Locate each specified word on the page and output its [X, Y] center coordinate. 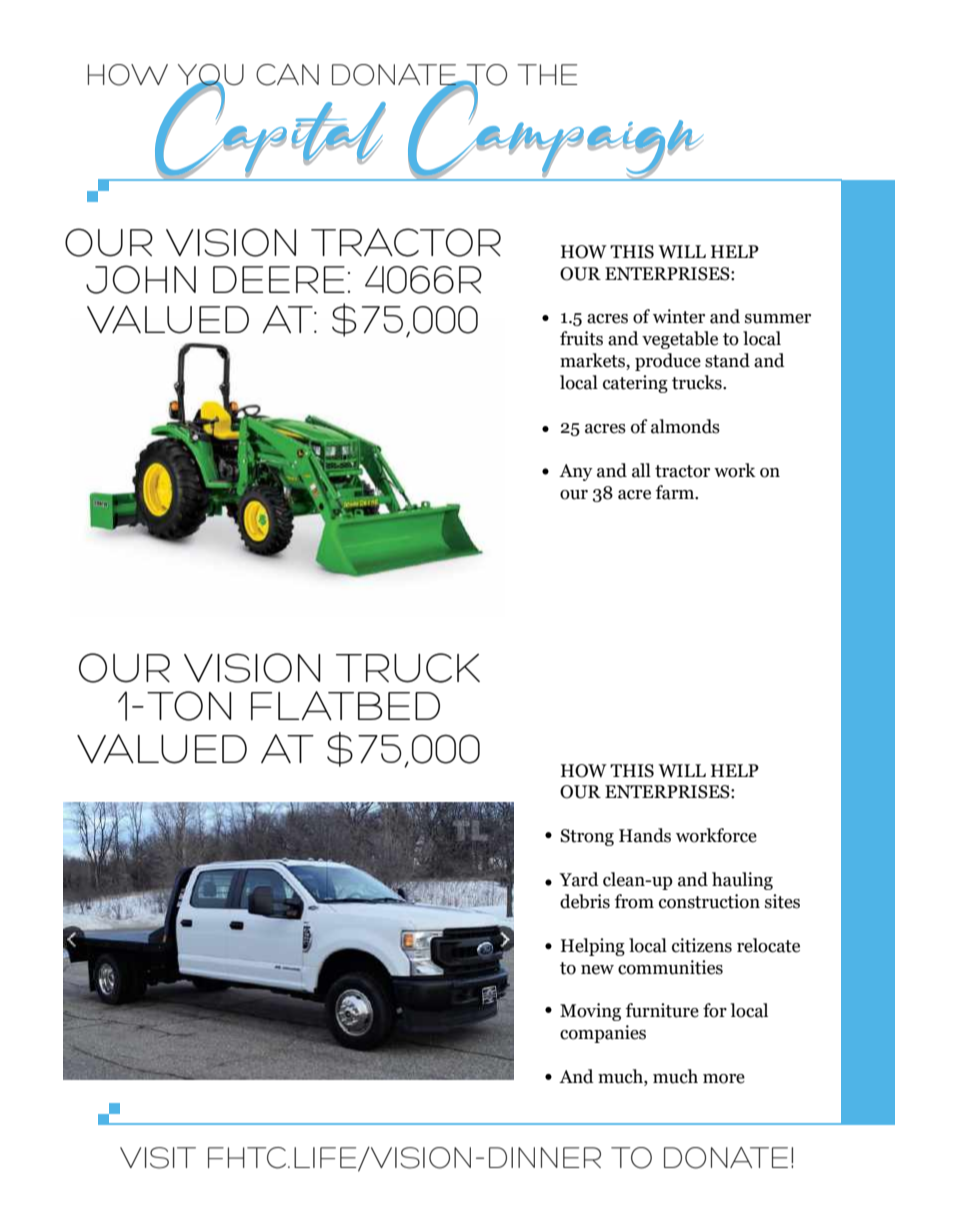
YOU [211, 77]
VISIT [158, 1158]
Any [576, 472]
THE [547, 74]
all [641, 470]
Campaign [555, 131]
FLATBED [345, 705]
